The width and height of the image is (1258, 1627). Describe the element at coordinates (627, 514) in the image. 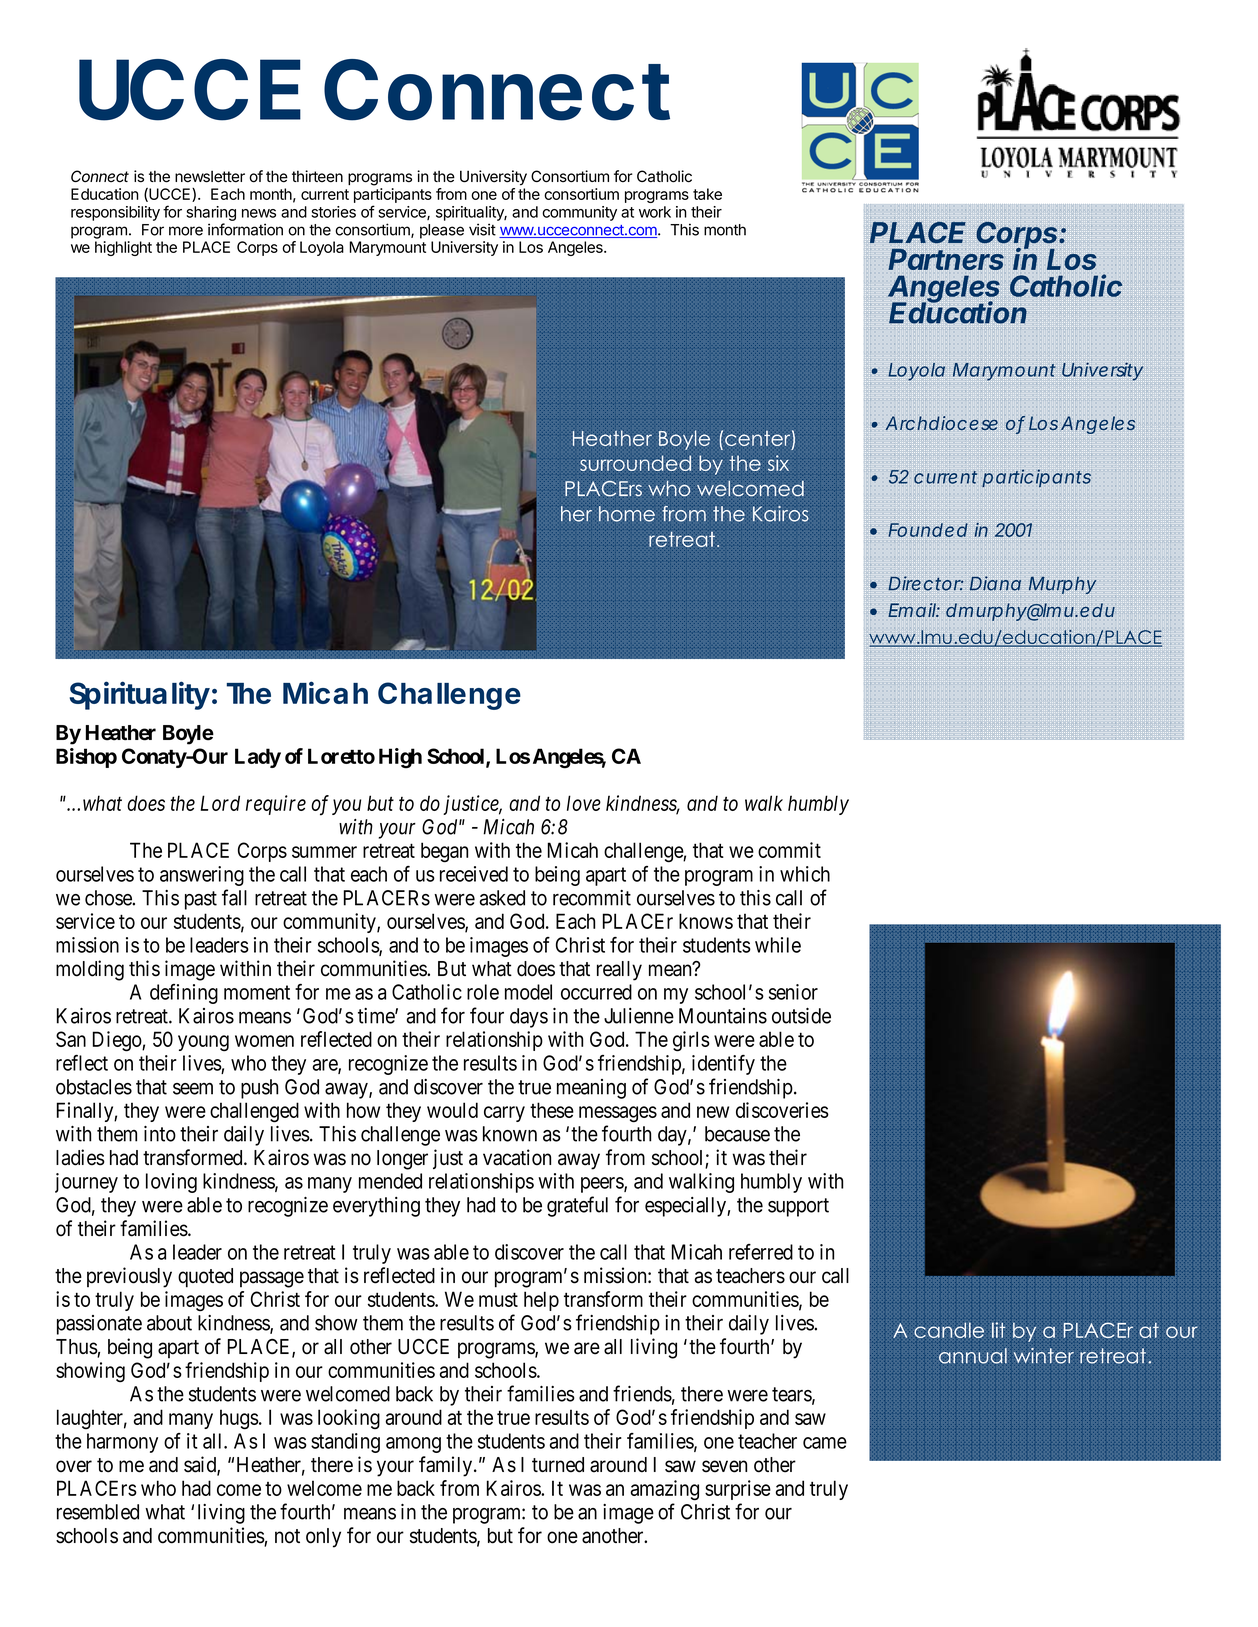

I see `home` at that location.
